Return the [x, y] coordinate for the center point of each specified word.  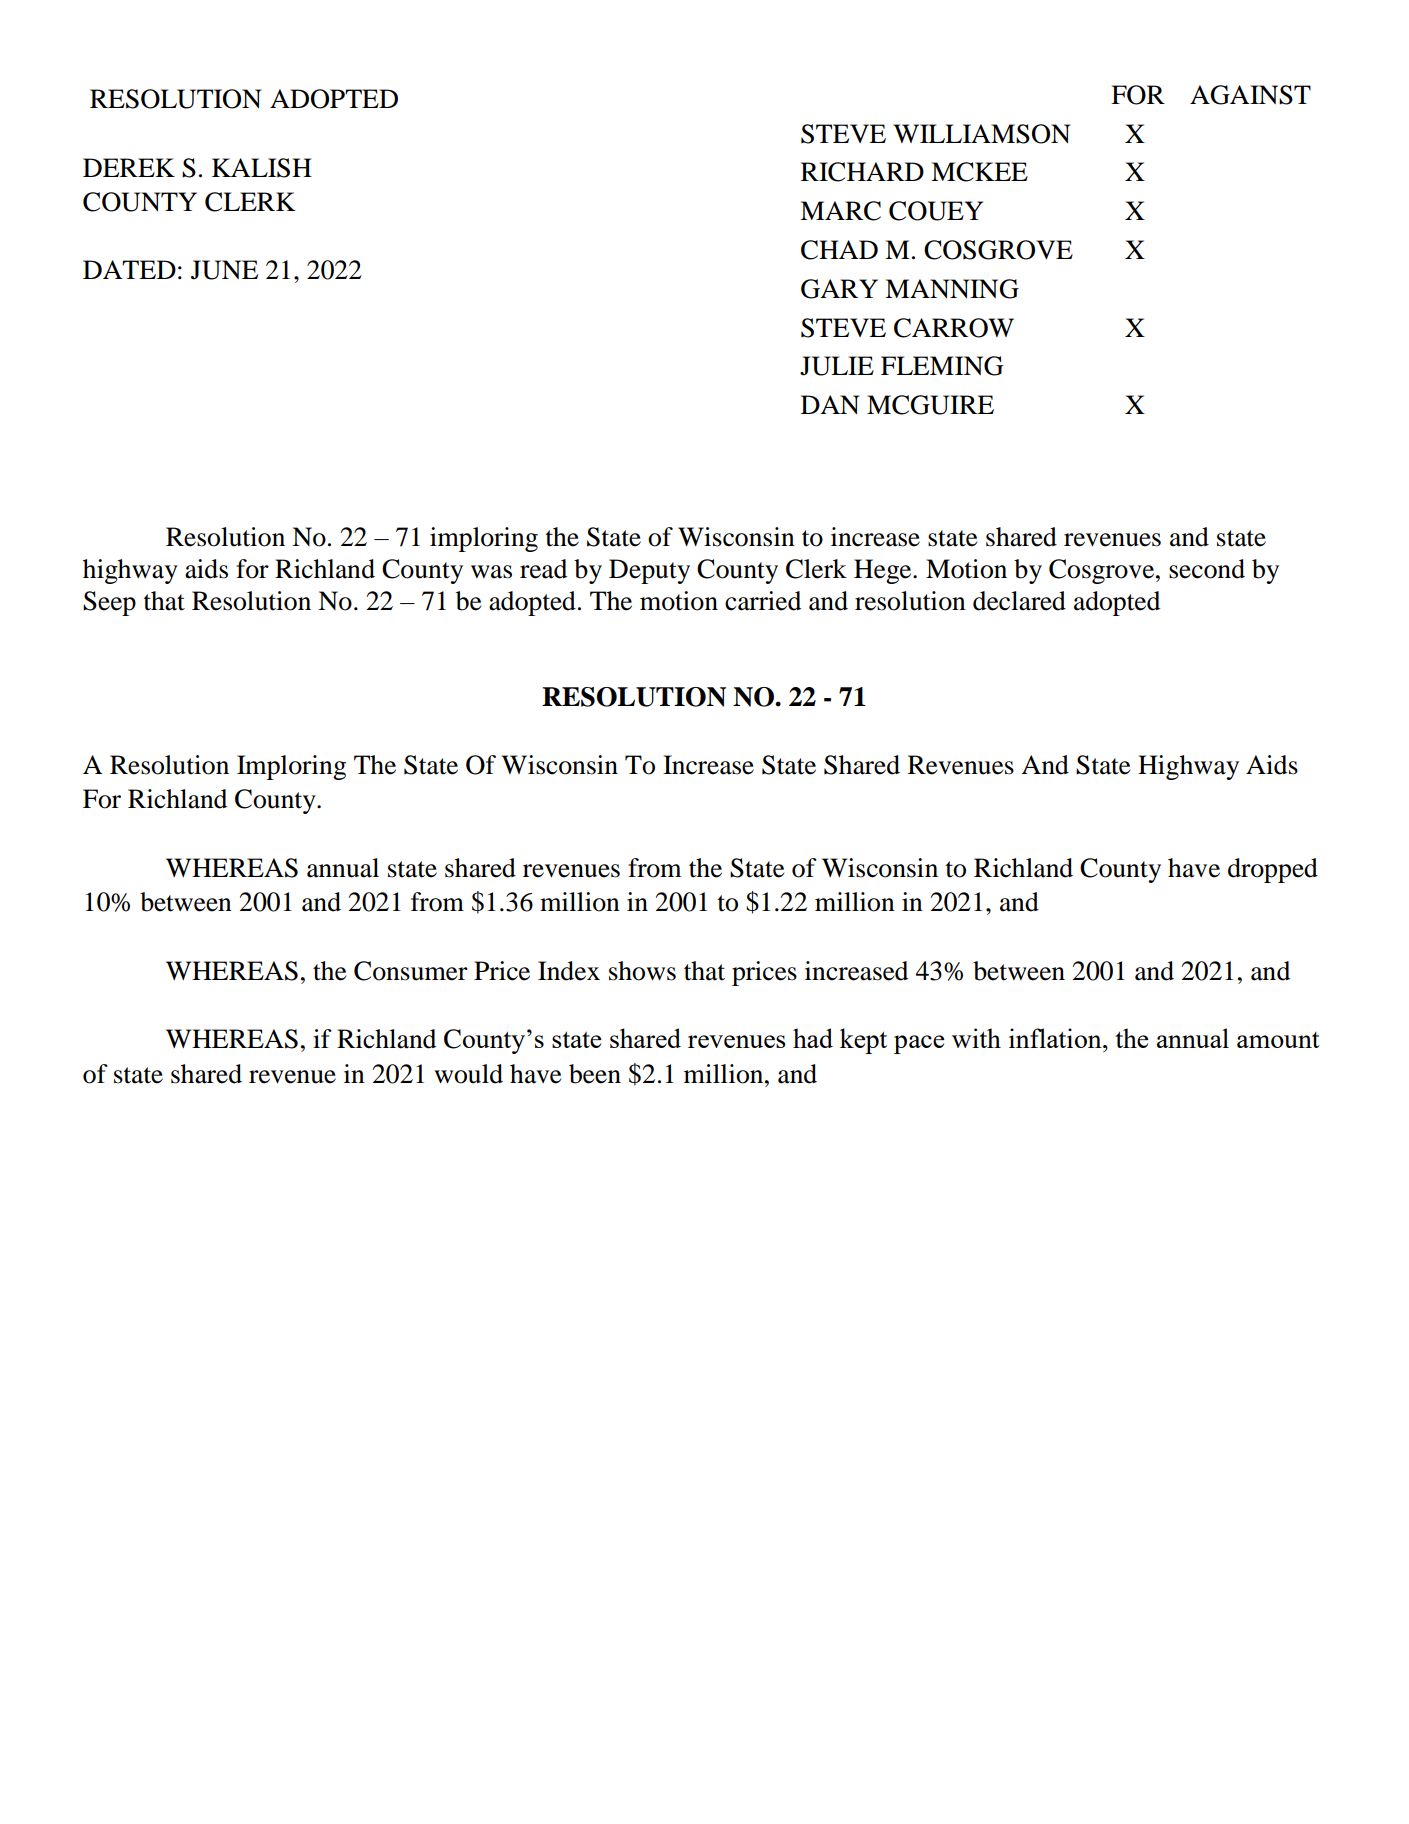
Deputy [649, 571]
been [595, 1074]
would [468, 1074]
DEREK [129, 167]
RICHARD [862, 172]
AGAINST [1250, 95]
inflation [1056, 1038]
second [1207, 569]
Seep [109, 603]
